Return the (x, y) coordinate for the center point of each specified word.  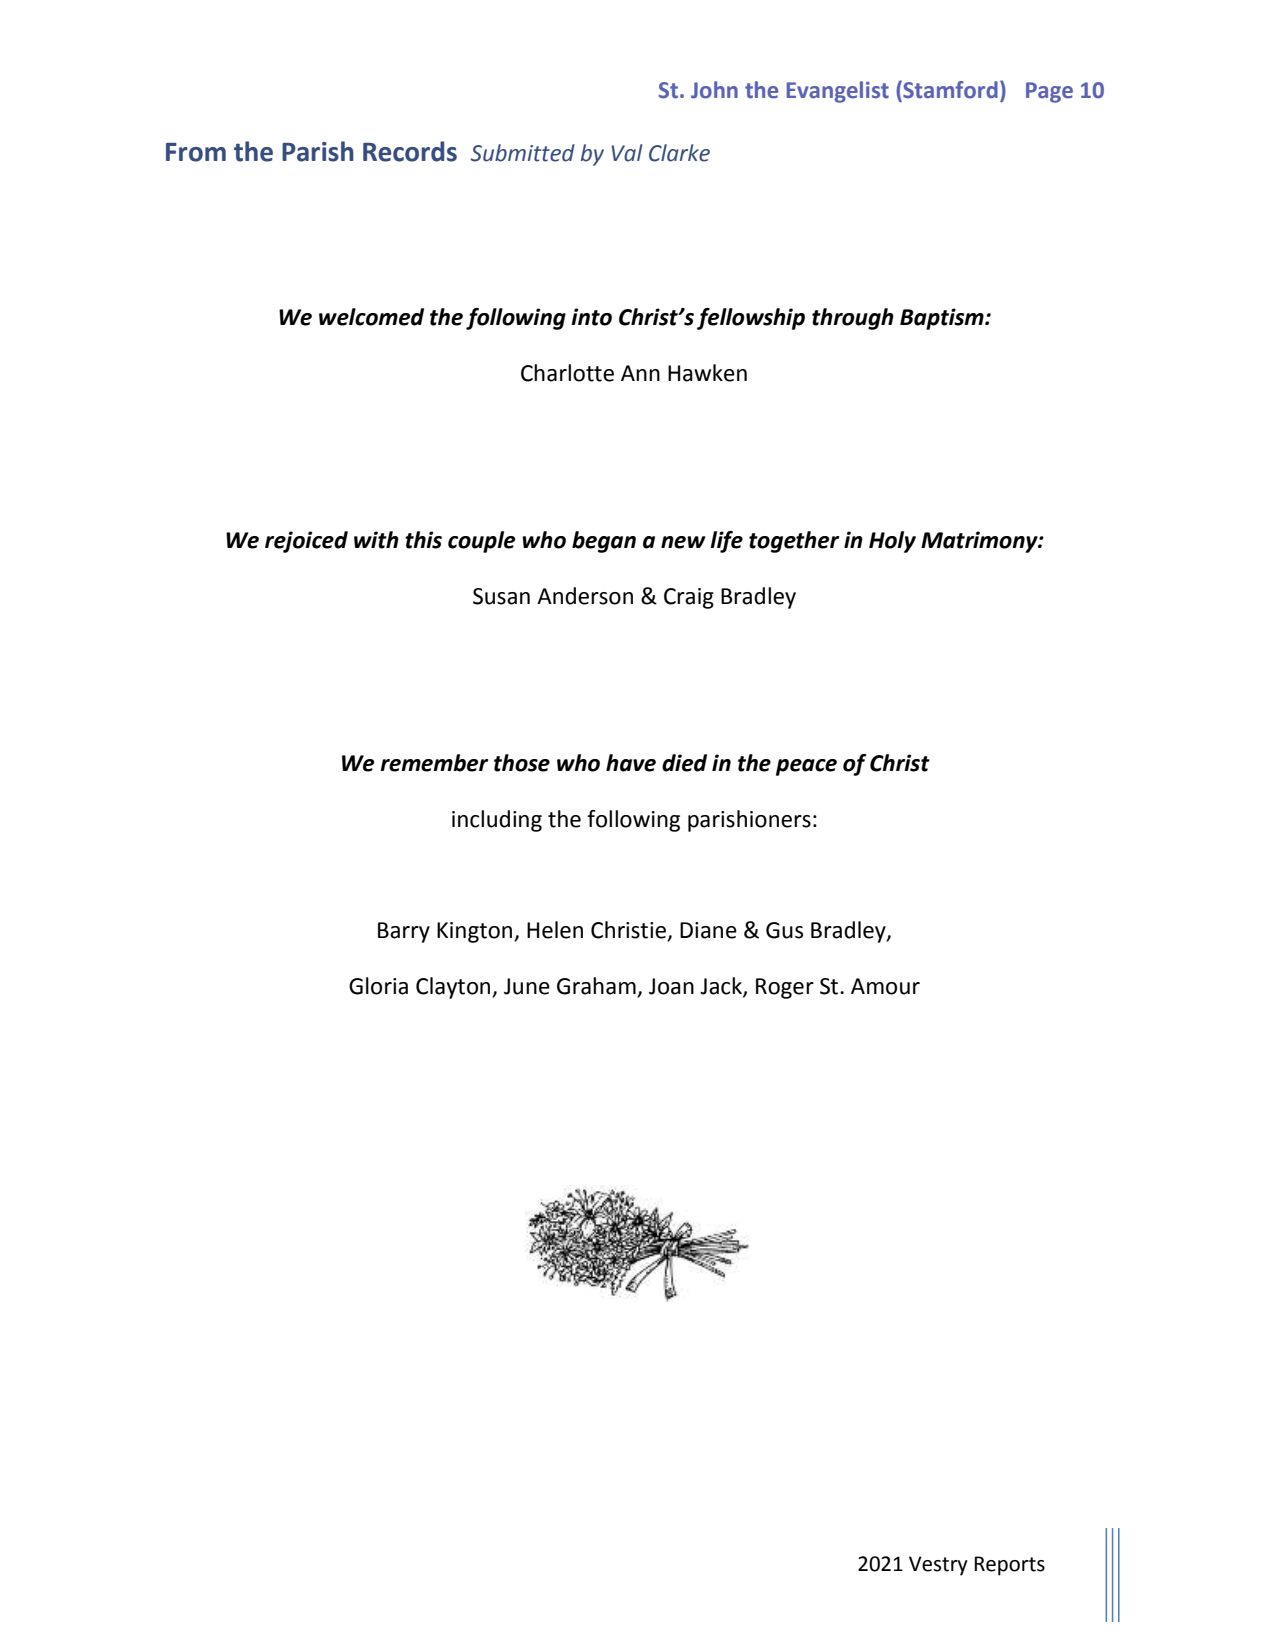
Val (626, 153)
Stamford (949, 91)
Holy (892, 542)
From (196, 152)
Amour (885, 986)
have (631, 763)
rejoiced (306, 542)
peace (806, 767)
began (604, 542)
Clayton (454, 988)
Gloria (378, 986)
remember (434, 763)
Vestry (938, 1566)
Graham (597, 987)
